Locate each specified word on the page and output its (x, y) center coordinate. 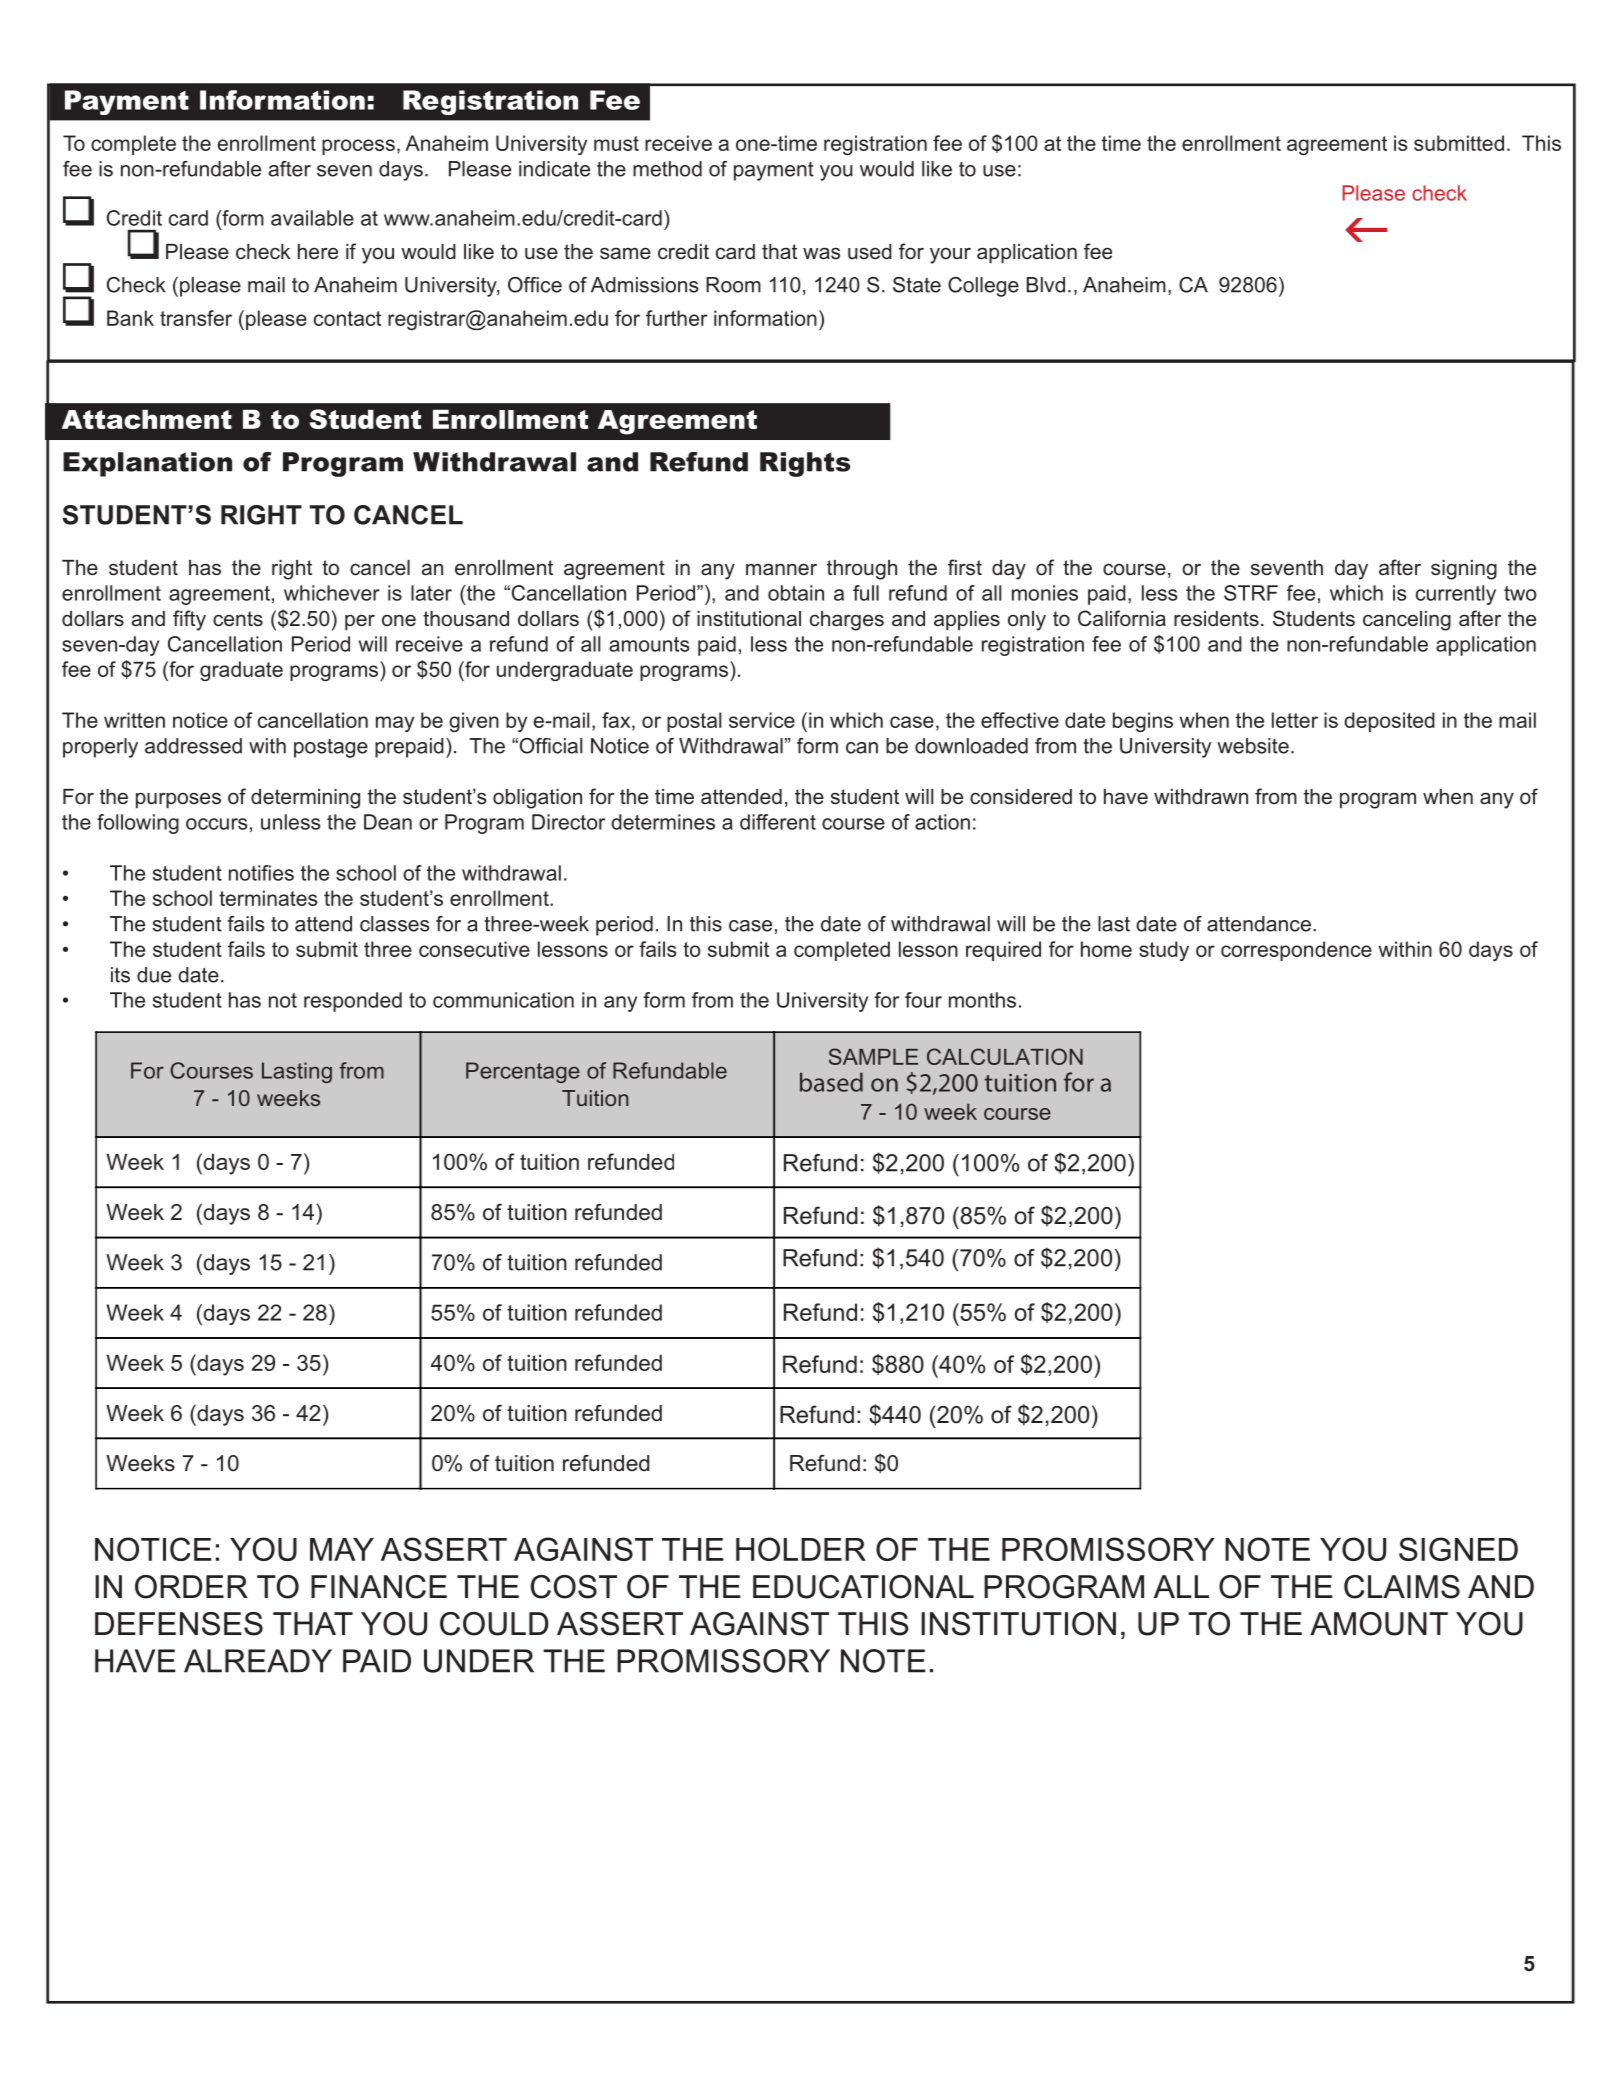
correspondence (1296, 951)
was (821, 253)
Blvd (1046, 285)
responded (353, 1002)
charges (847, 621)
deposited (1389, 722)
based (831, 1082)
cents (238, 619)
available (312, 218)
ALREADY (258, 1661)
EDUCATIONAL (863, 1587)
